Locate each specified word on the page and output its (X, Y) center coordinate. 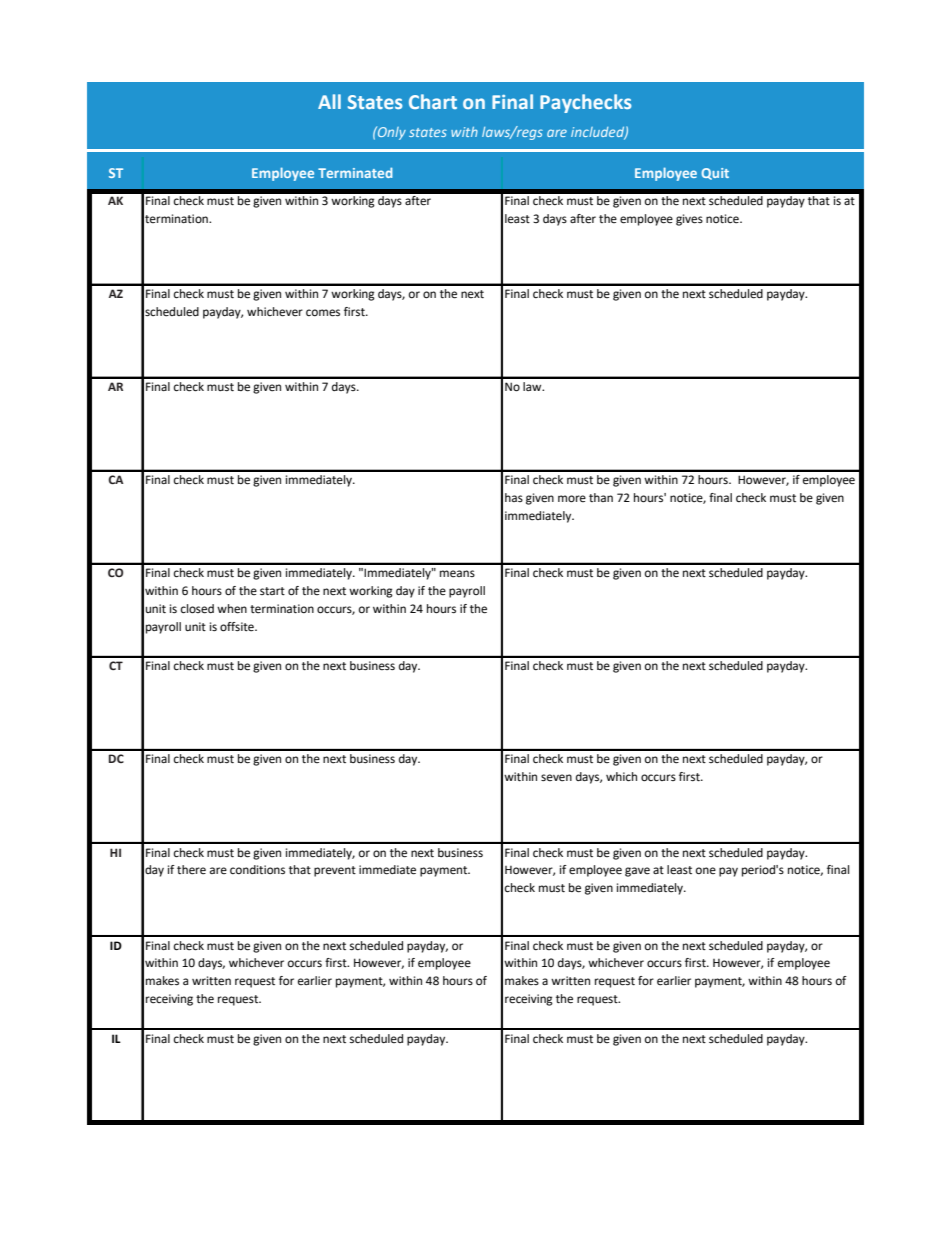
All (329, 101)
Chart (433, 101)
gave (637, 872)
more (572, 499)
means (457, 574)
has (514, 497)
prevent (335, 871)
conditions (257, 869)
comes (323, 313)
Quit (715, 174)
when (232, 609)
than (601, 497)
